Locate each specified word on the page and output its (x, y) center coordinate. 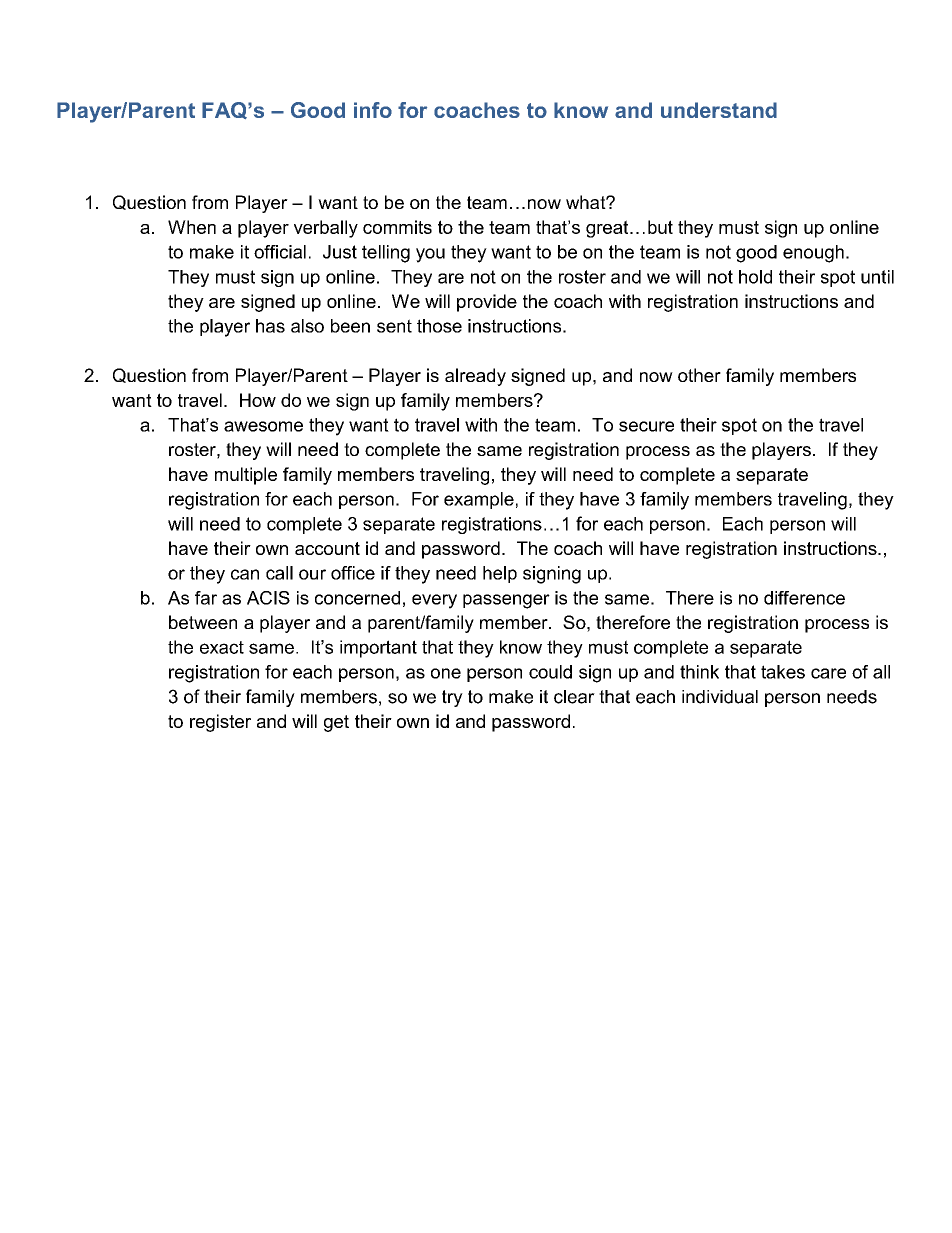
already (475, 377)
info (373, 110)
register (220, 723)
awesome (263, 426)
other (699, 375)
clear (574, 697)
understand (719, 110)
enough (813, 254)
